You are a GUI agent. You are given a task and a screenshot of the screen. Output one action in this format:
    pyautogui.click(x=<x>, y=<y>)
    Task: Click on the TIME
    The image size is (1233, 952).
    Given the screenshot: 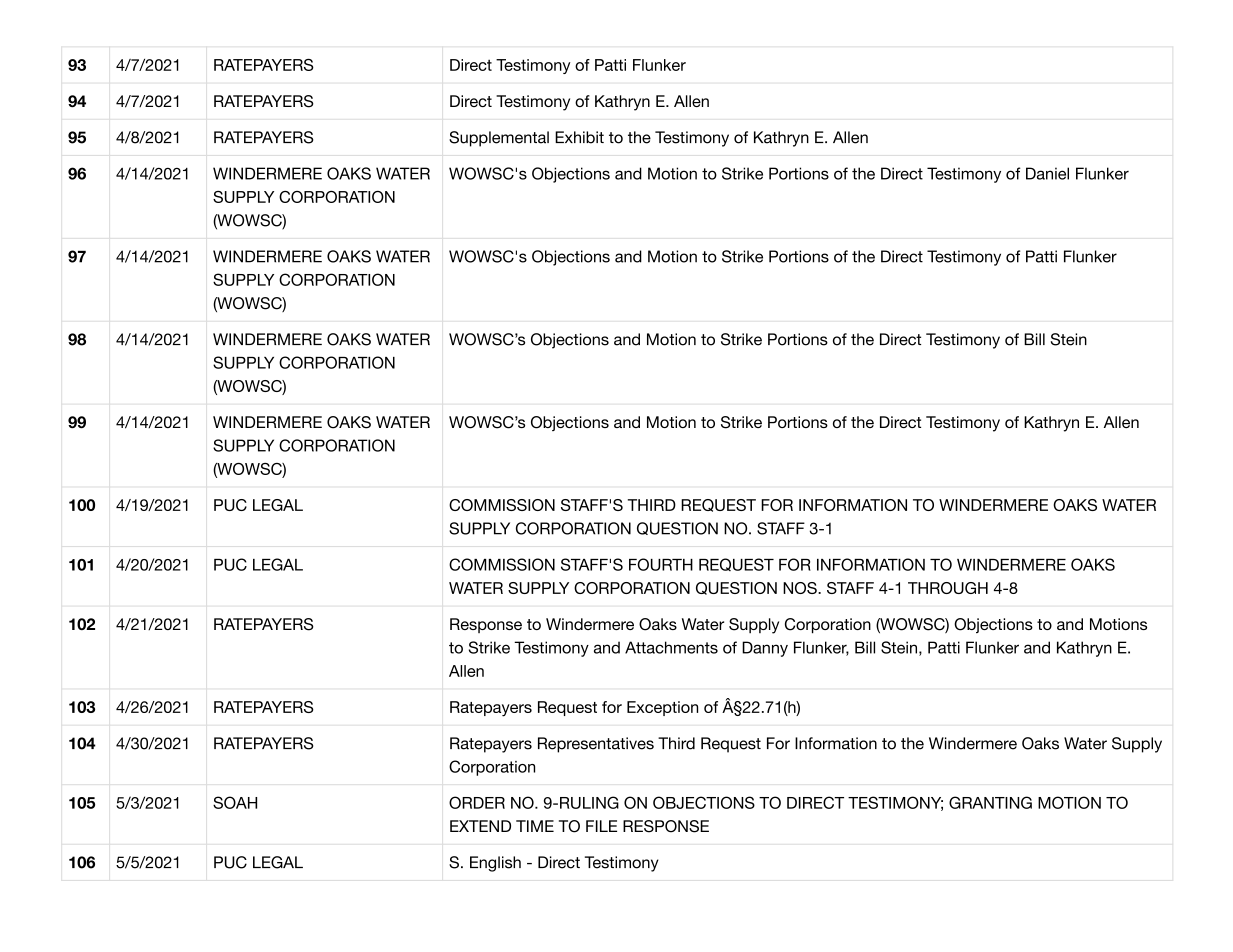 What is the action you would take?
    pyautogui.click(x=535, y=826)
